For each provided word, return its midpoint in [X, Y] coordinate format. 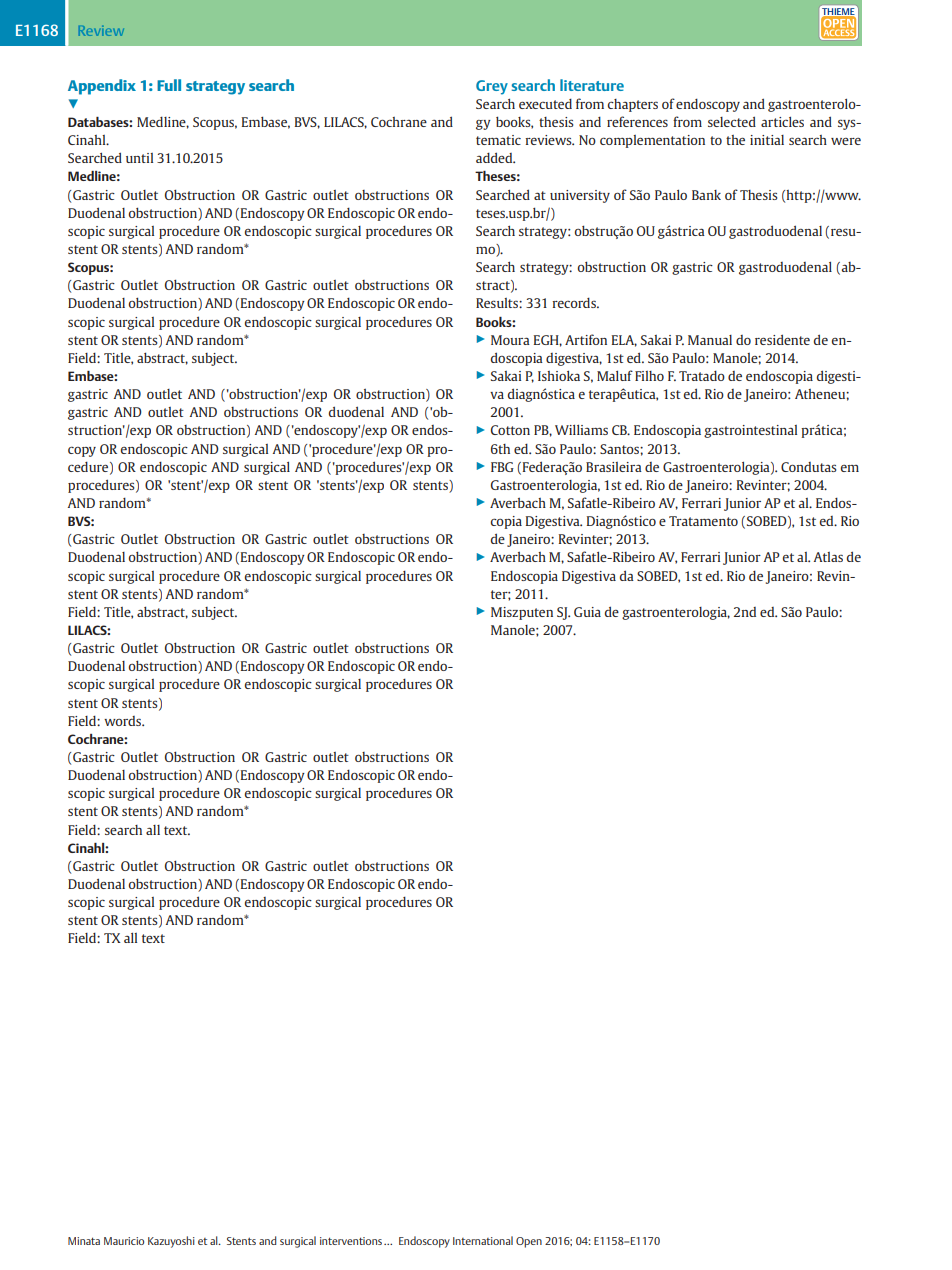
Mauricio [124, 1241]
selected [732, 121]
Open [529, 1242]
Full [169, 85]
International [483, 1240]
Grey [492, 87]
